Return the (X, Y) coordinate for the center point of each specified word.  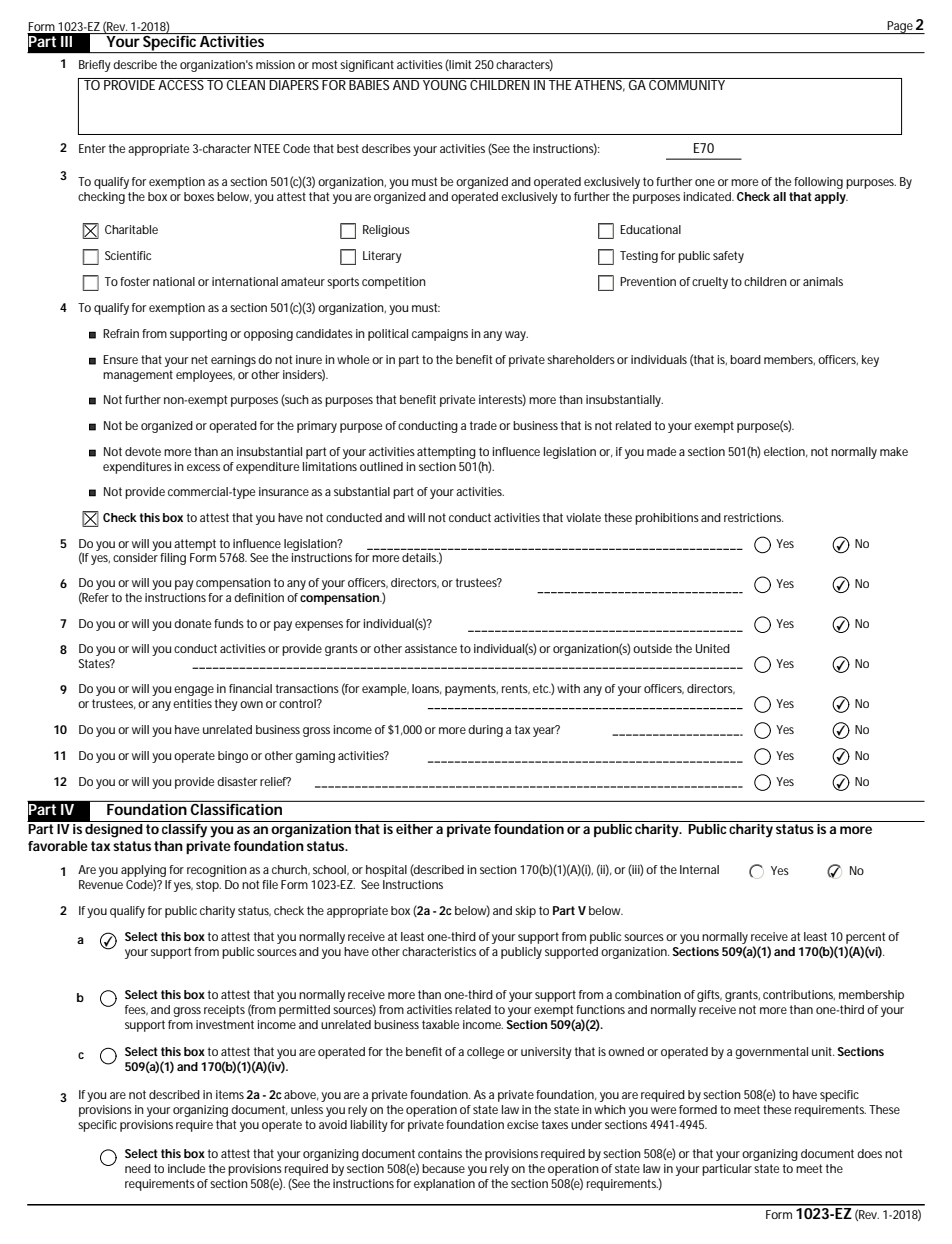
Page (900, 27)
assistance (431, 648)
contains (440, 1153)
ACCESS (182, 84)
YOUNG (445, 84)
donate (192, 623)
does (869, 1153)
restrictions (753, 517)
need (138, 1168)
